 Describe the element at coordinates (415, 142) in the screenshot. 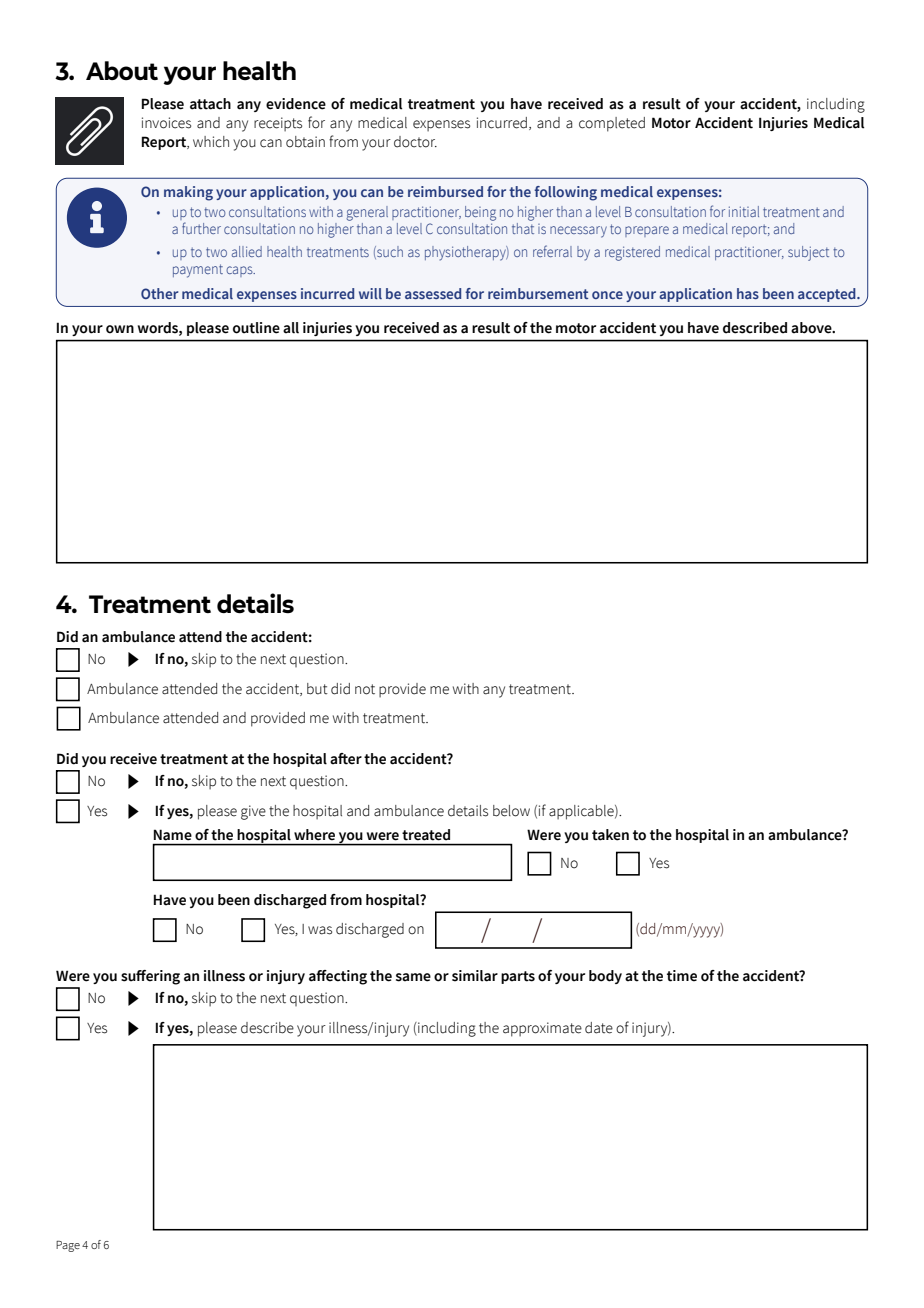

I see `doctor` at that location.
